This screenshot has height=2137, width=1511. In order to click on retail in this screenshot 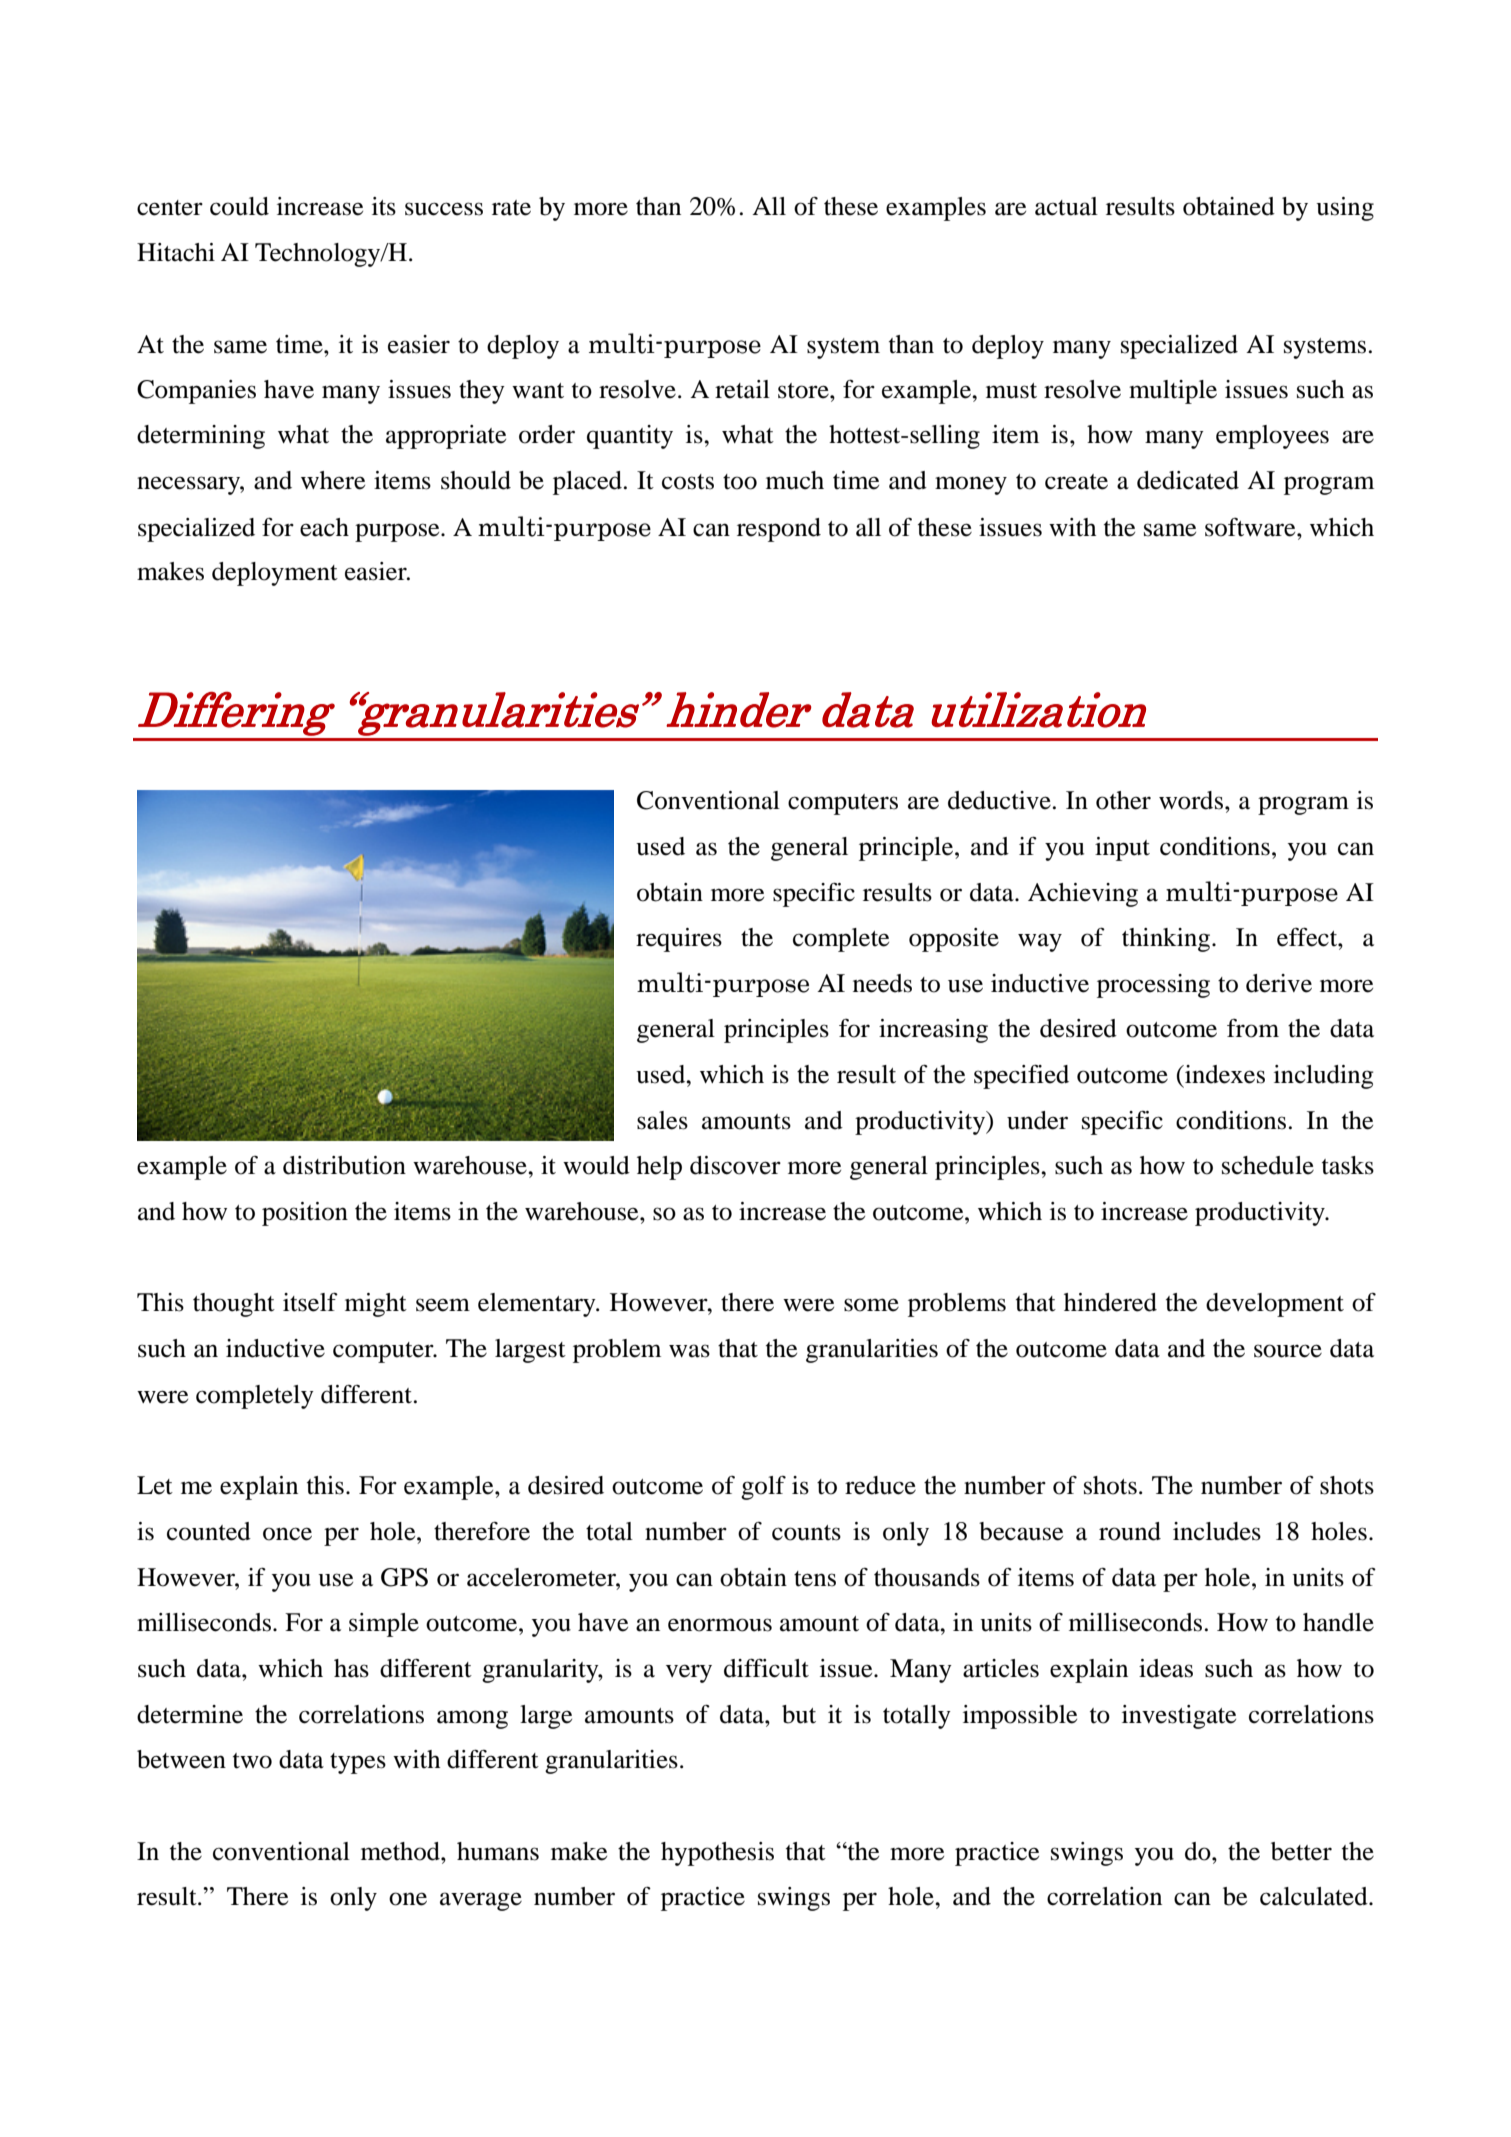, I will do `click(742, 389)`.
